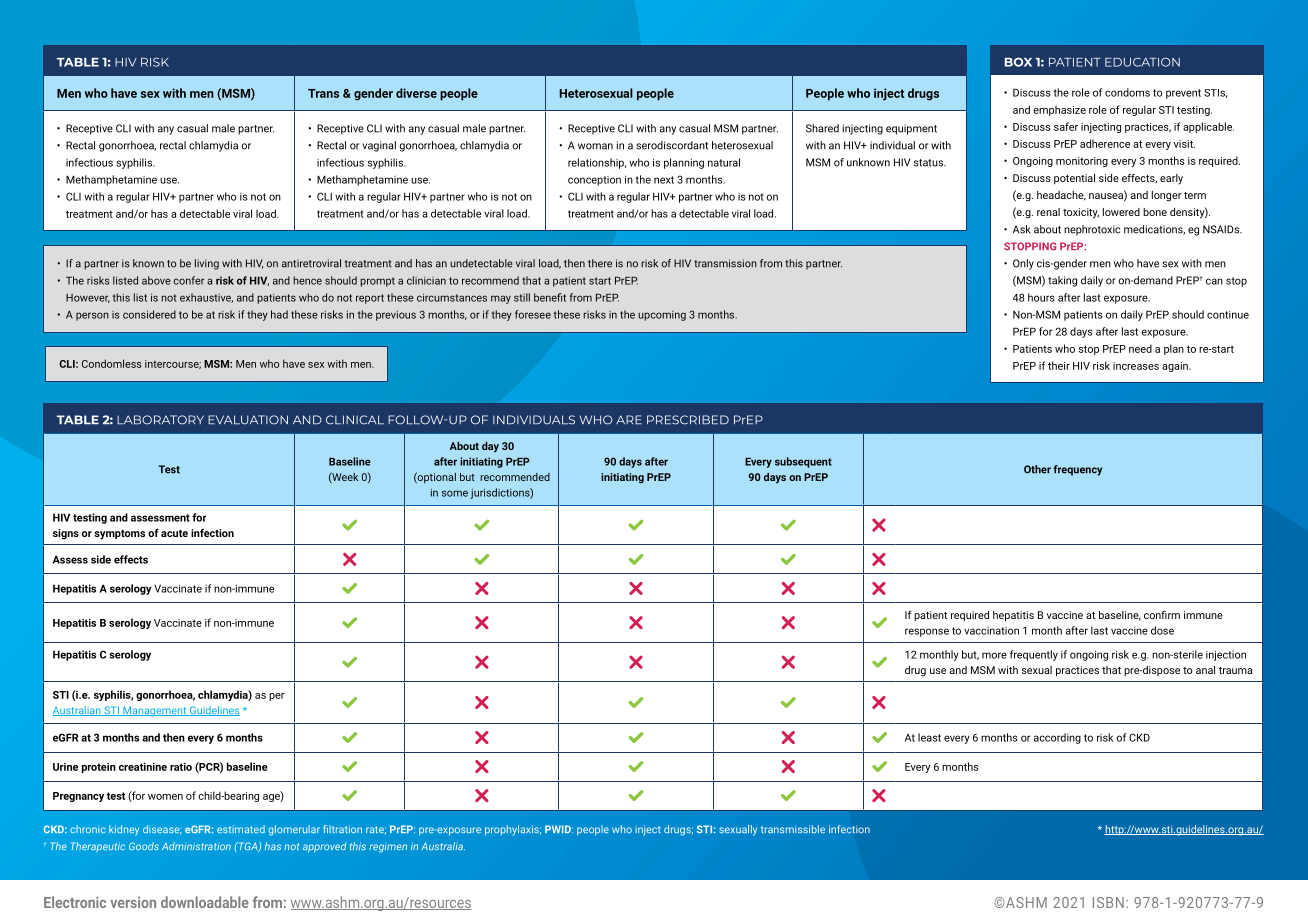 The height and width of the screenshot is (924, 1308). What do you see at coordinates (1127, 92) in the screenshot?
I see `condoms` at bounding box center [1127, 92].
